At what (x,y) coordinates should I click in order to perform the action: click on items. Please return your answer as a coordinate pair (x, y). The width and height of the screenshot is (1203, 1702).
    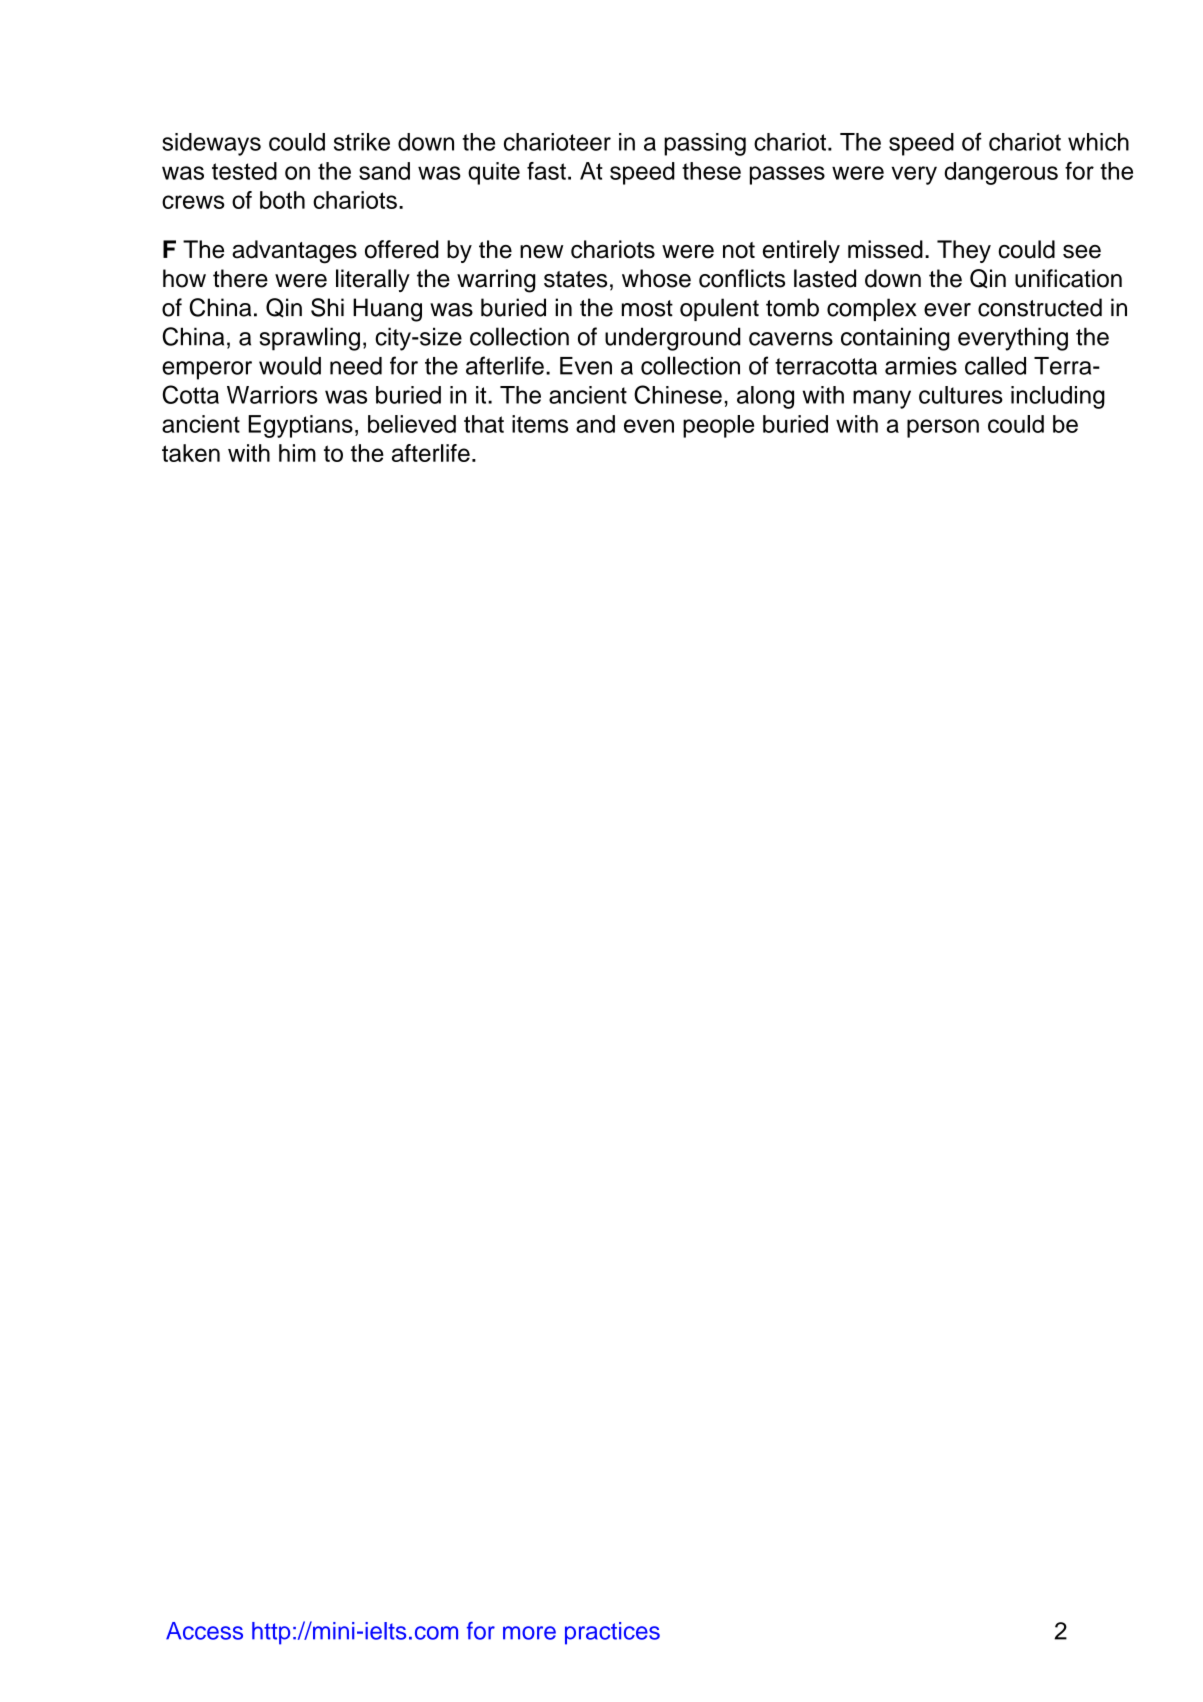
    Looking at the image, I should click on (540, 424).
